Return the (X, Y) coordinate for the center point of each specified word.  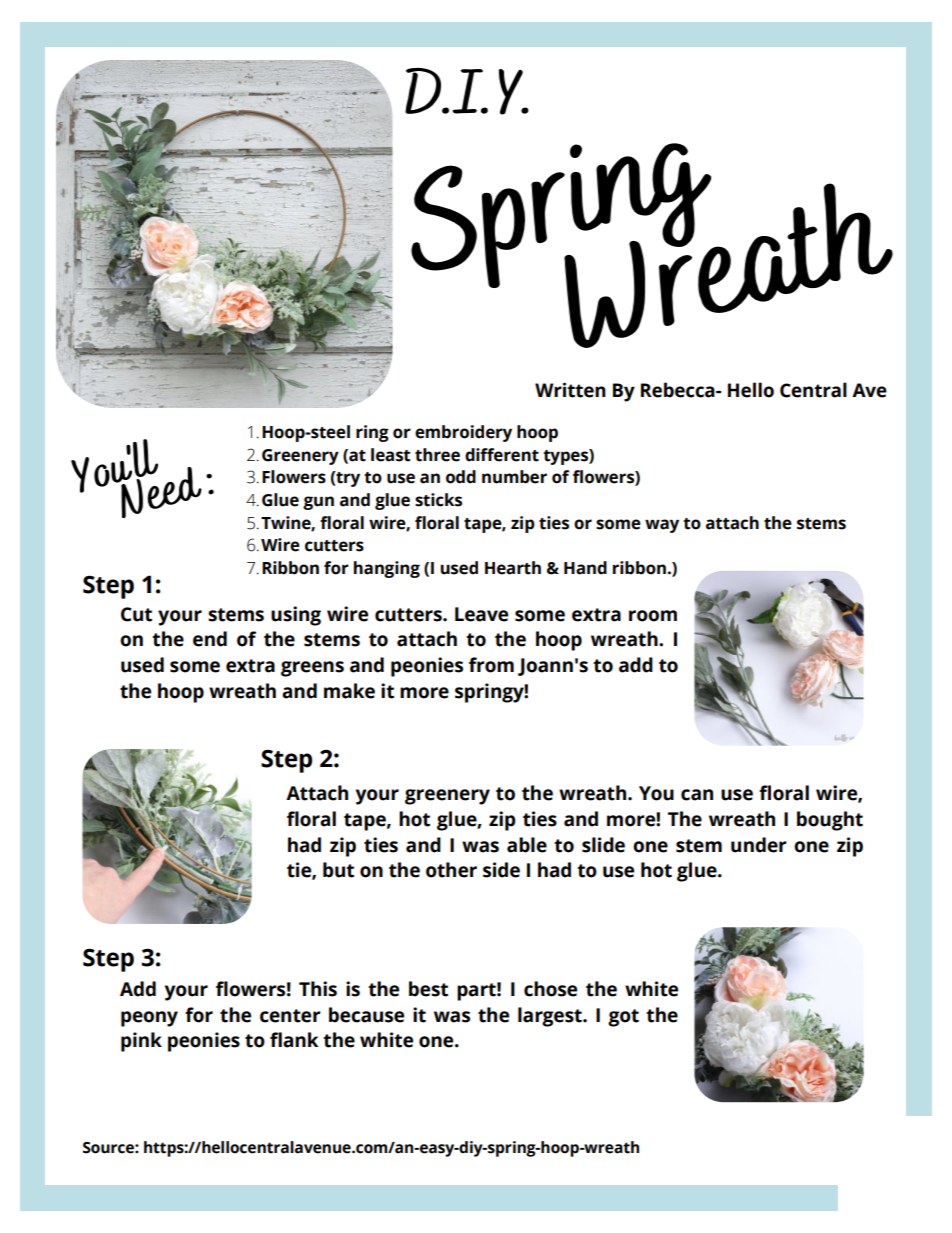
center (290, 1016)
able (527, 845)
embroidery (463, 433)
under (759, 845)
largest (551, 1017)
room (653, 616)
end (210, 639)
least (390, 455)
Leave (481, 614)
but (338, 870)
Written (570, 390)
